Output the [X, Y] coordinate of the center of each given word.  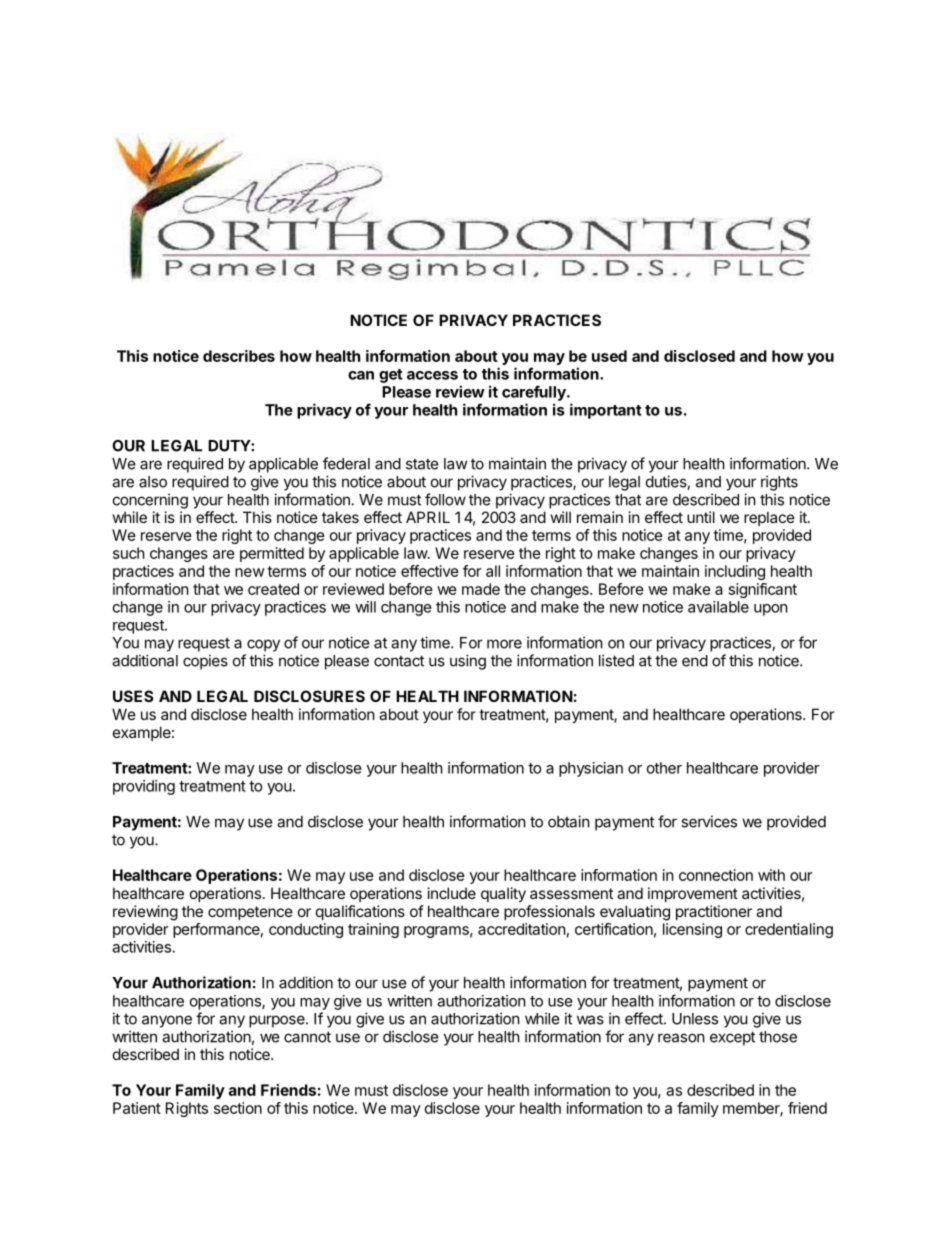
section [238, 1108]
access [432, 375]
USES [133, 696]
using [468, 662]
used [609, 356]
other [664, 768]
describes [239, 356]
